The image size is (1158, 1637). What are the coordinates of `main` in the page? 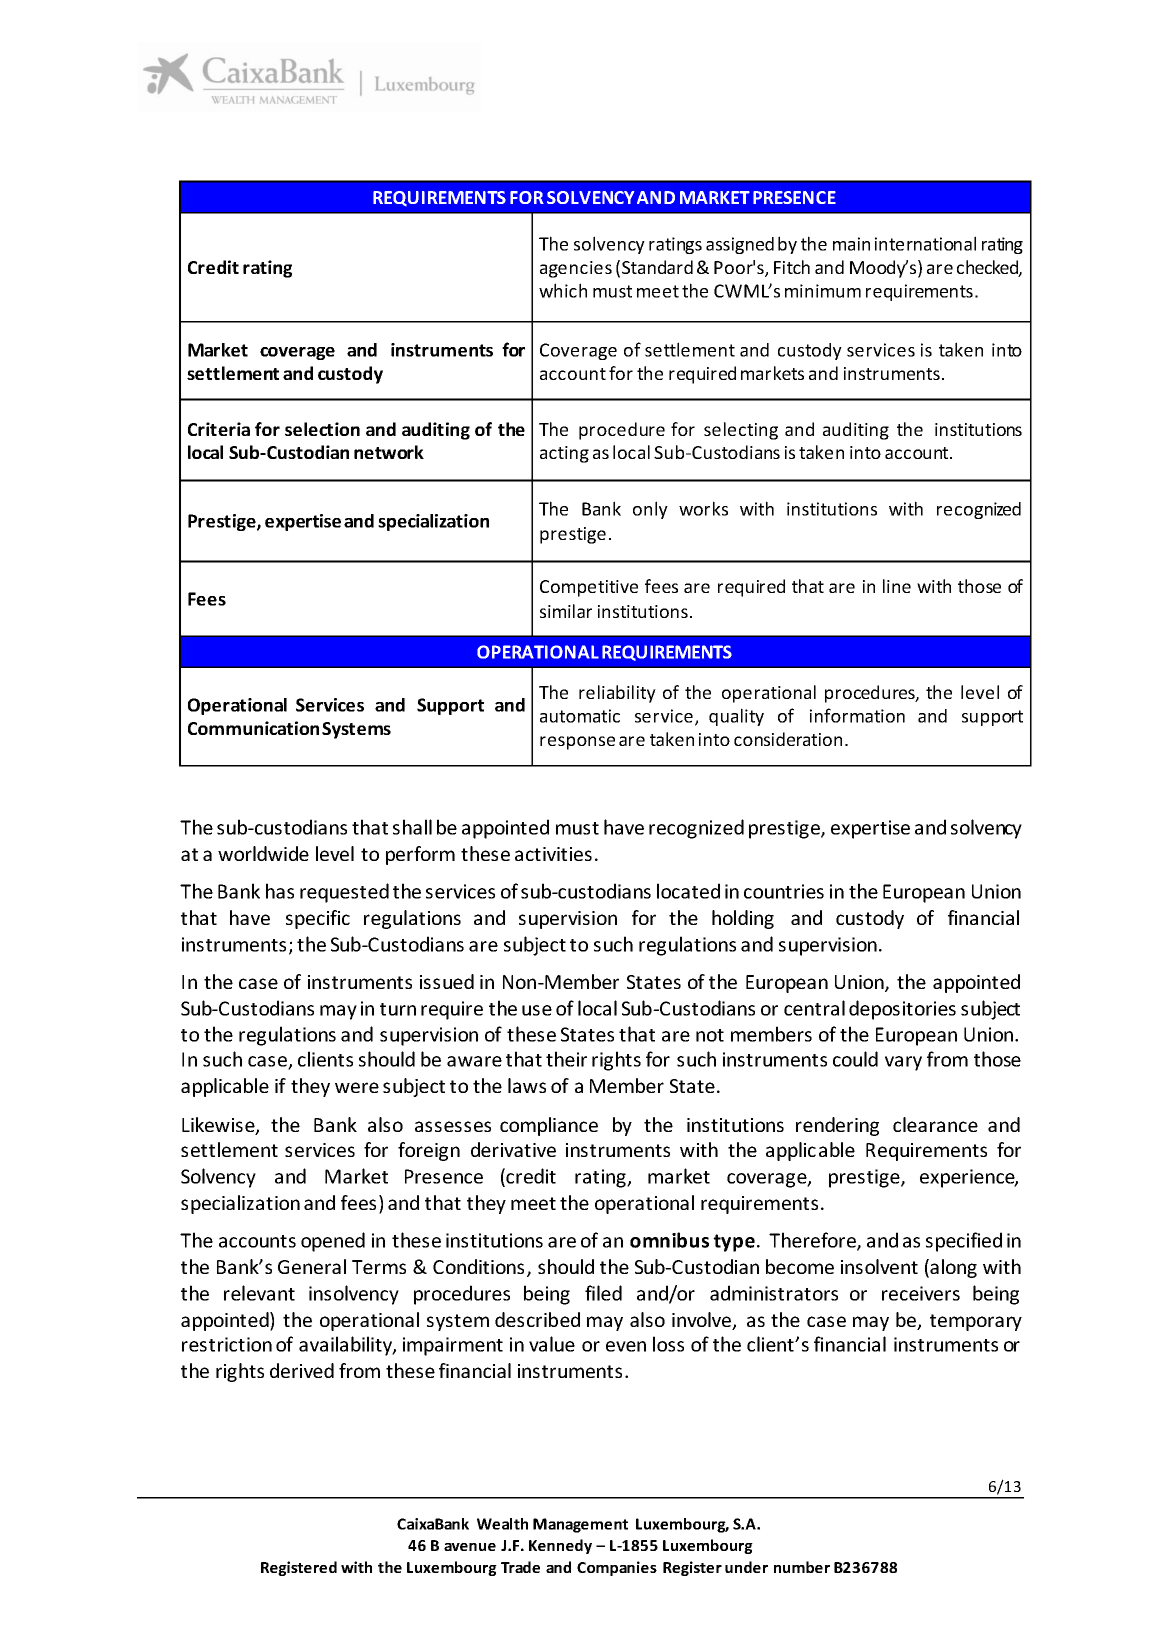 It's located at (851, 244).
